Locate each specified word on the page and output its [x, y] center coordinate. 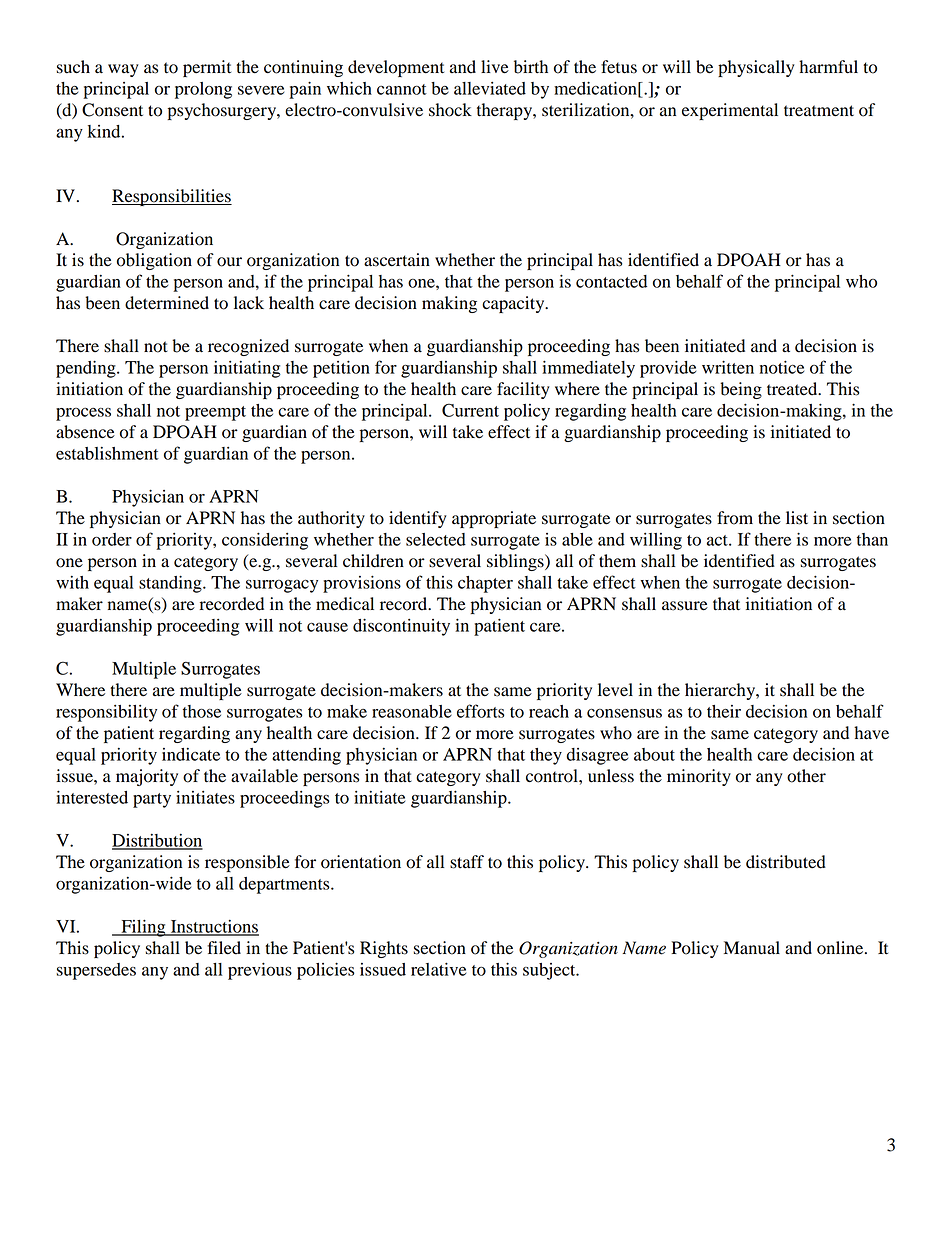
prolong [203, 90]
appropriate [494, 519]
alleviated [490, 88]
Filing [143, 928]
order [112, 539]
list [797, 518]
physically [756, 68]
